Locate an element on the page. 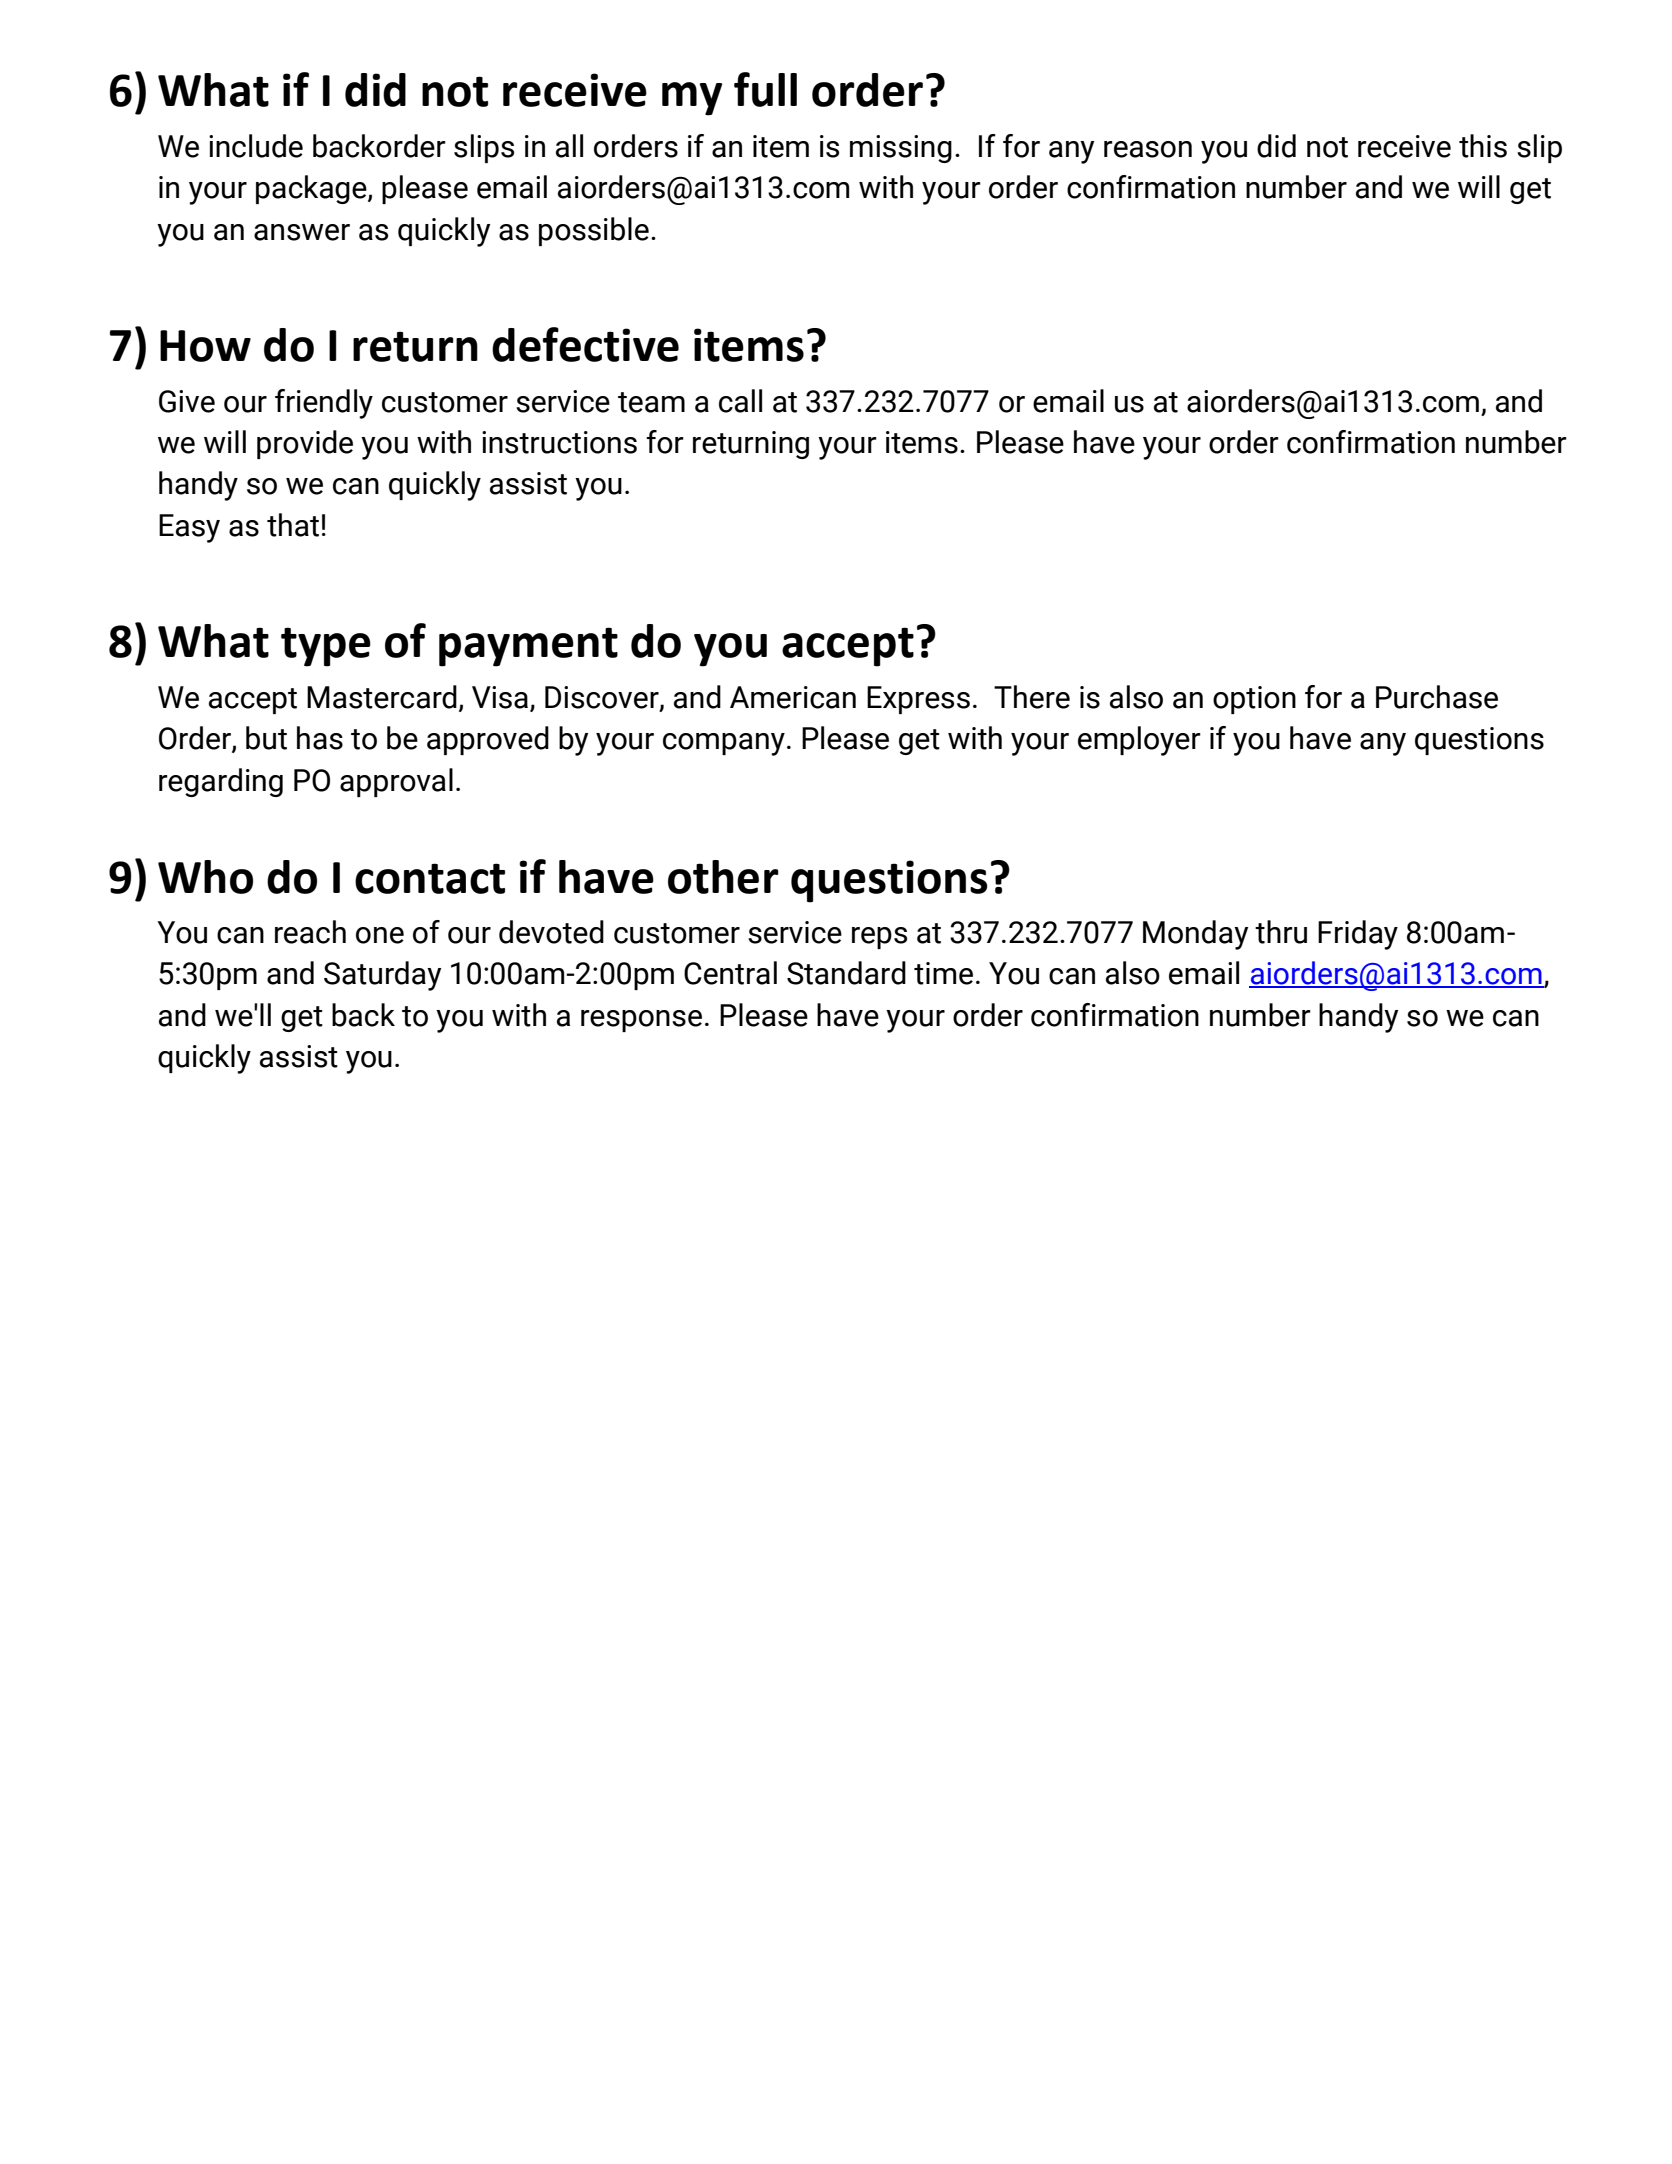 The width and height of the document is (1672, 2164). include is located at coordinates (256, 146).
